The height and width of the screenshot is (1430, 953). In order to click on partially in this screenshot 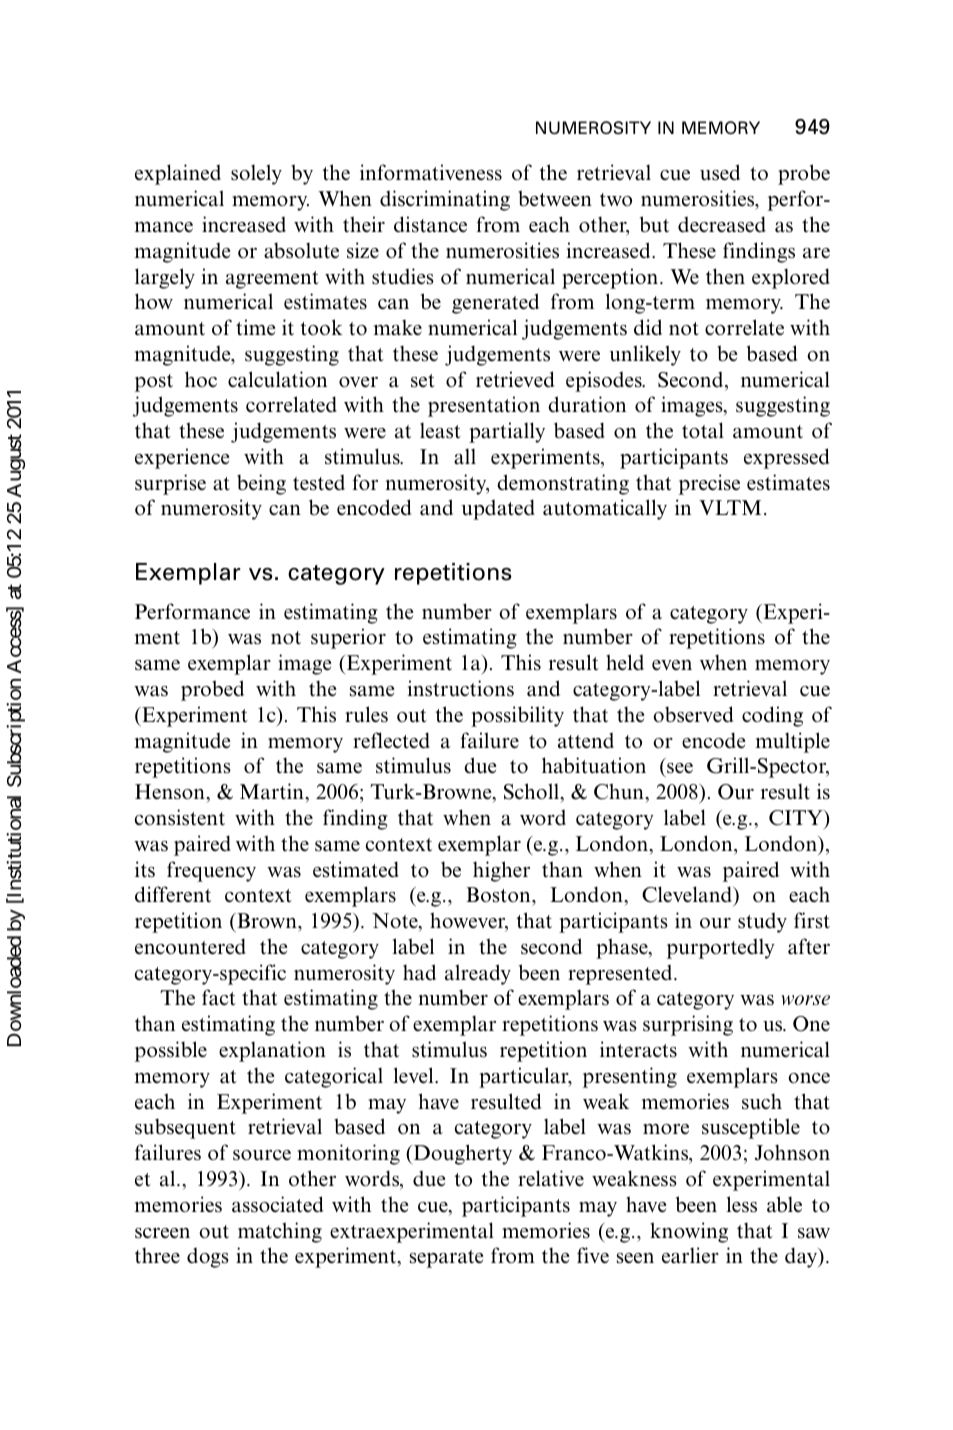, I will do `click(507, 432)`.
